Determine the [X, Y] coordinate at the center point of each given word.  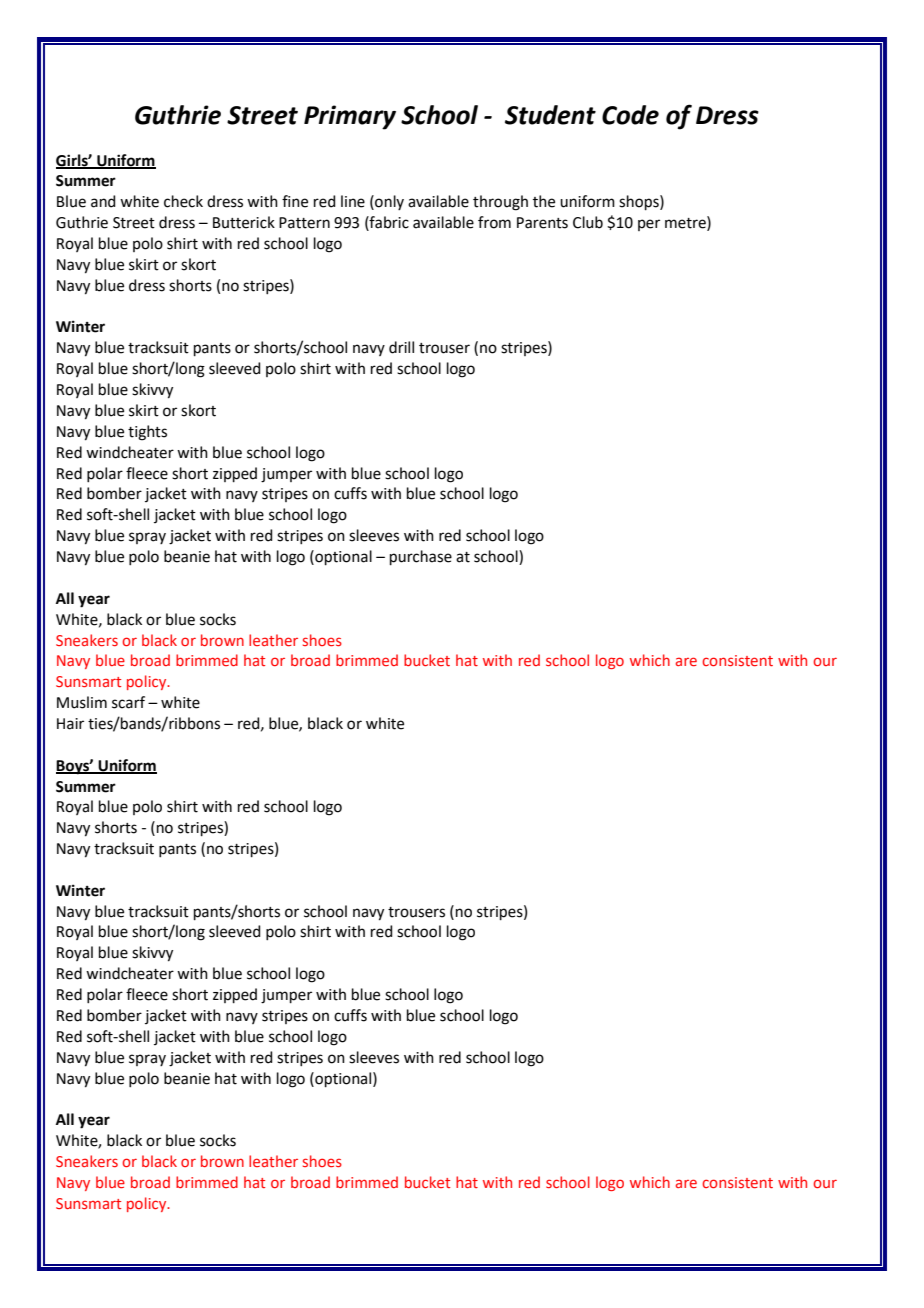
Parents [542, 223]
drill [401, 347]
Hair [70, 724]
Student [550, 115]
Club [588, 222]
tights [147, 433]
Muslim [82, 702]
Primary [350, 117]
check [183, 201]
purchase [421, 557]
